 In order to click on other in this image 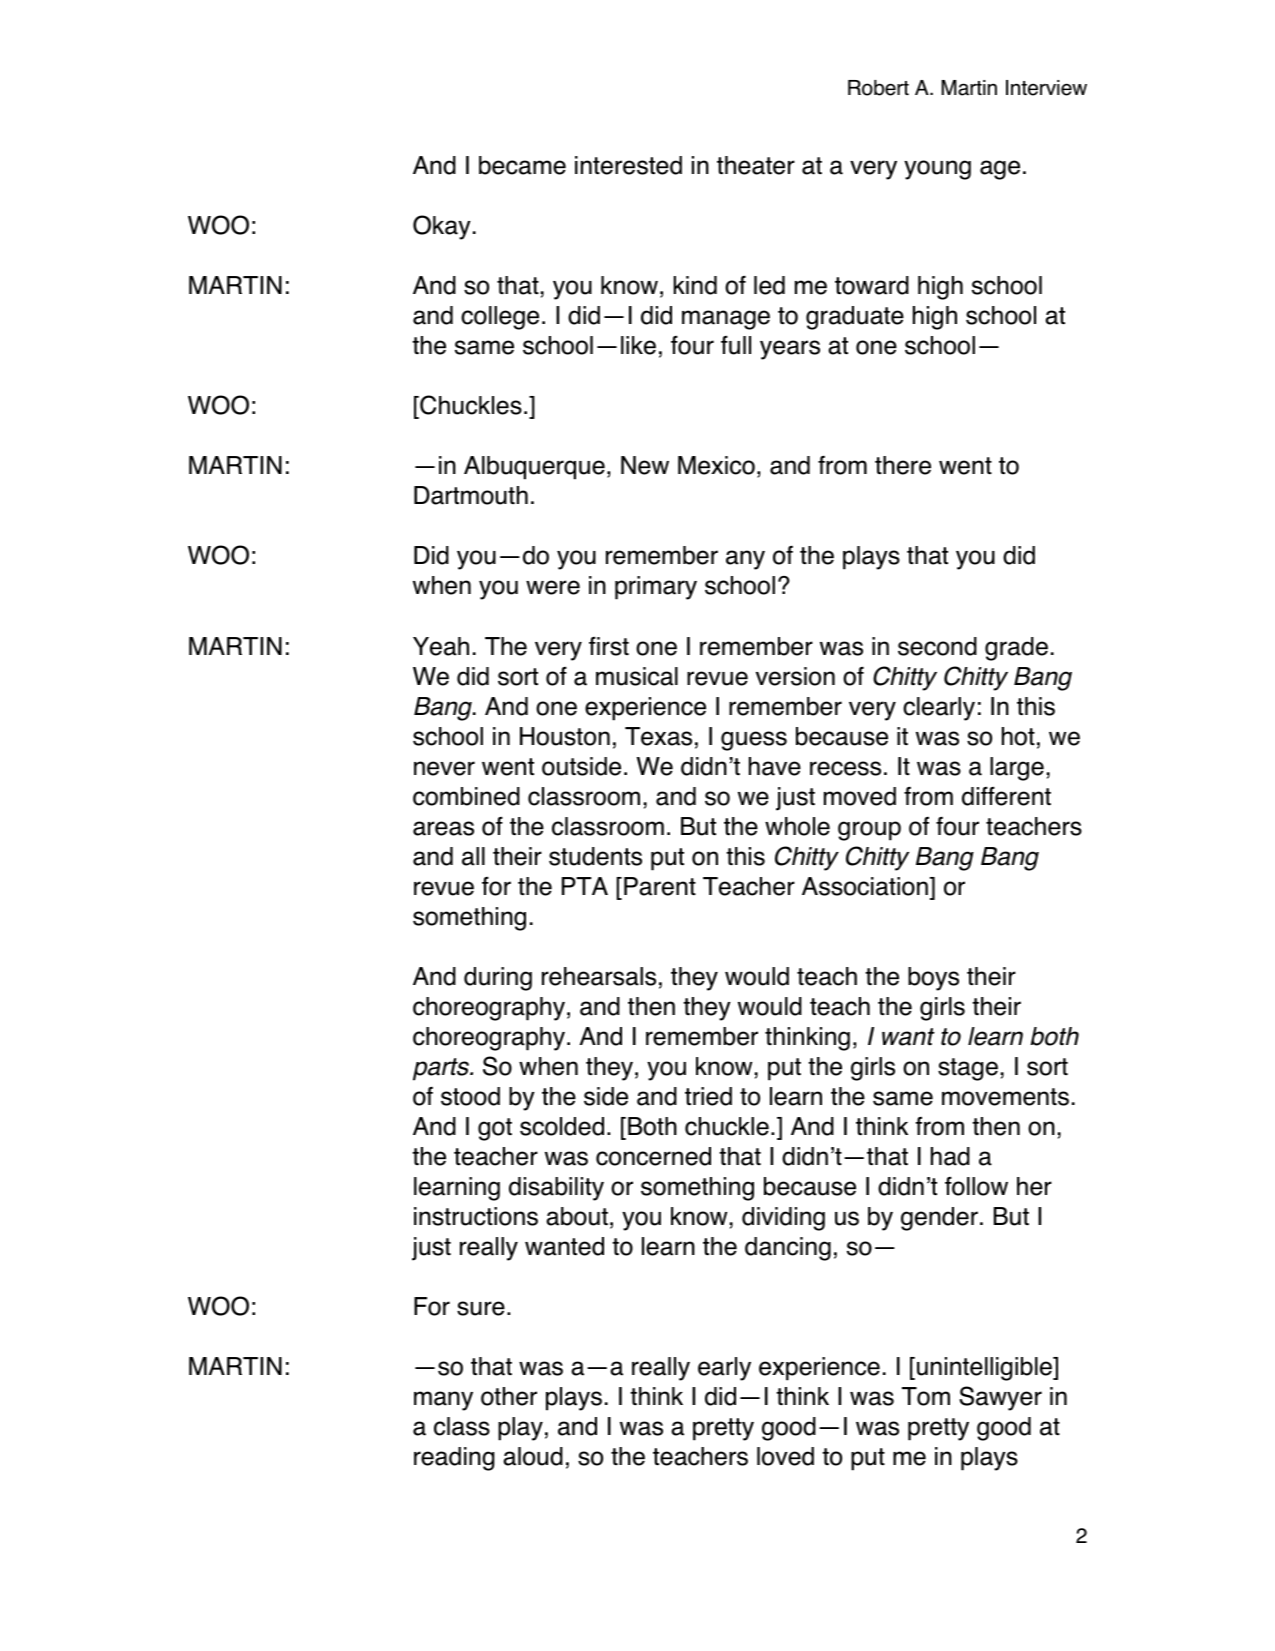, I will do `click(509, 1396)`.
